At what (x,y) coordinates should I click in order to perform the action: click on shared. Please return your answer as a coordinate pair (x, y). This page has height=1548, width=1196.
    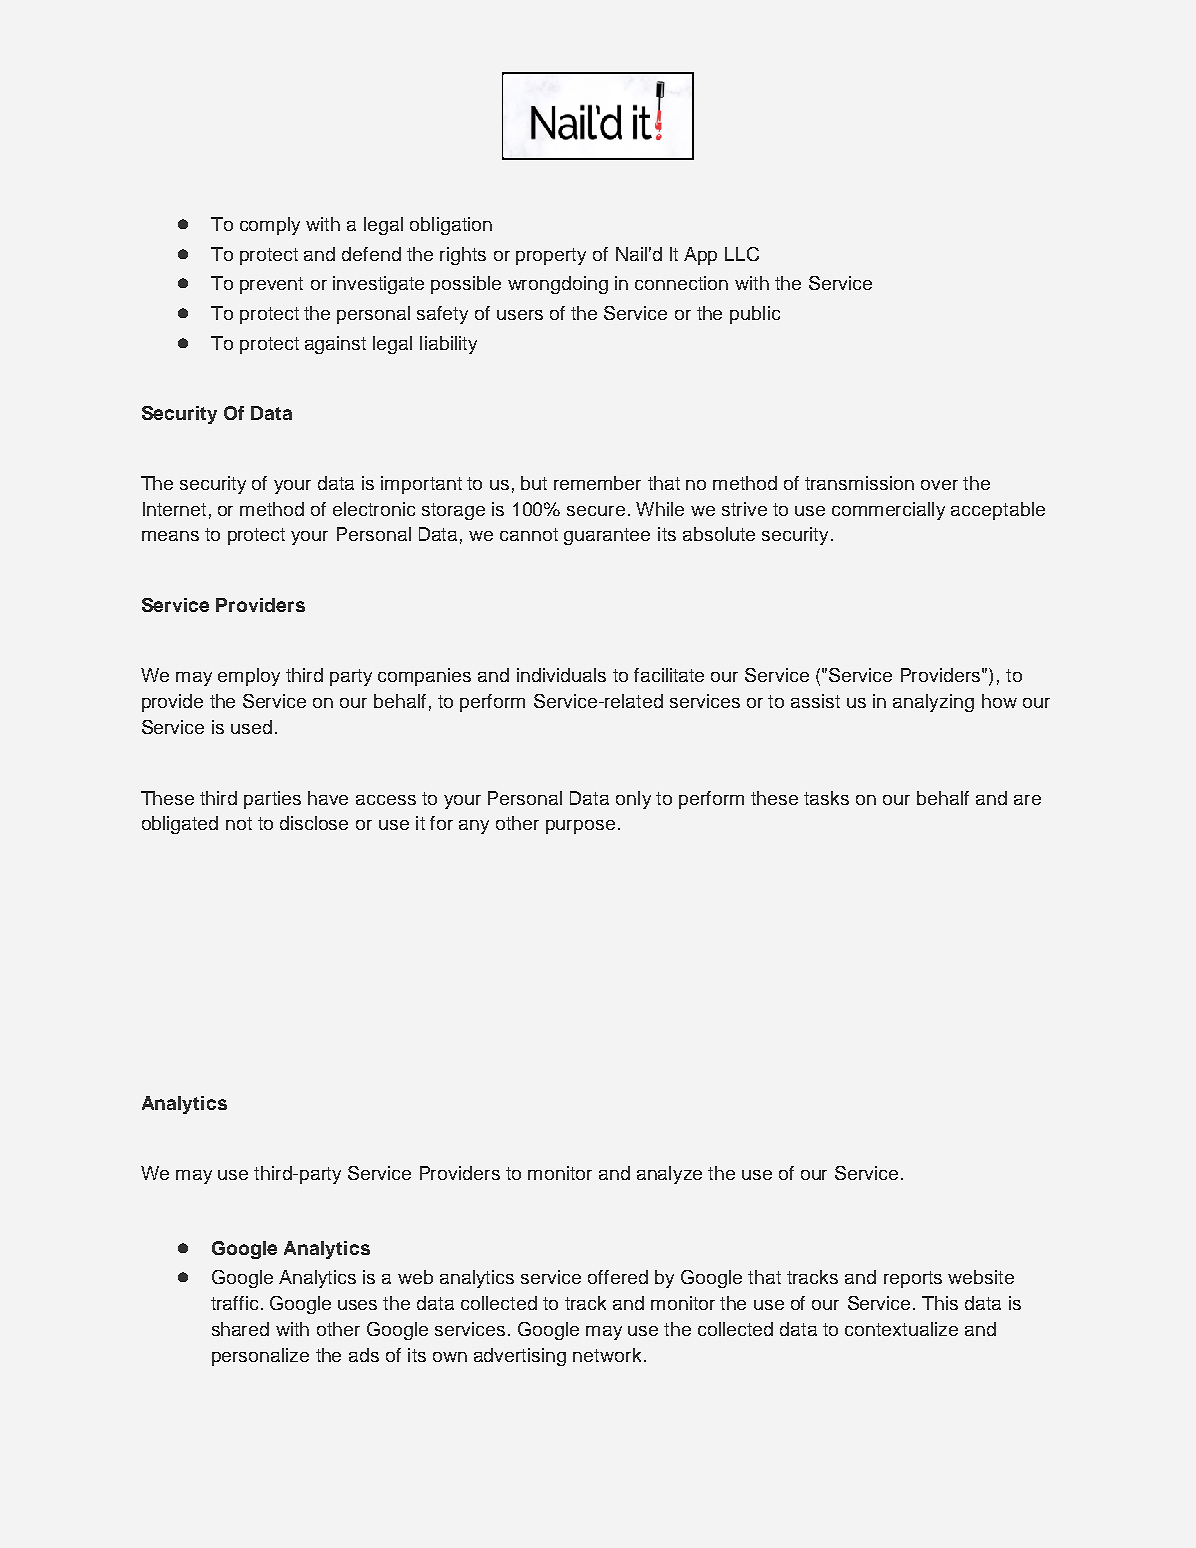
    Looking at the image, I should click on (240, 1329).
